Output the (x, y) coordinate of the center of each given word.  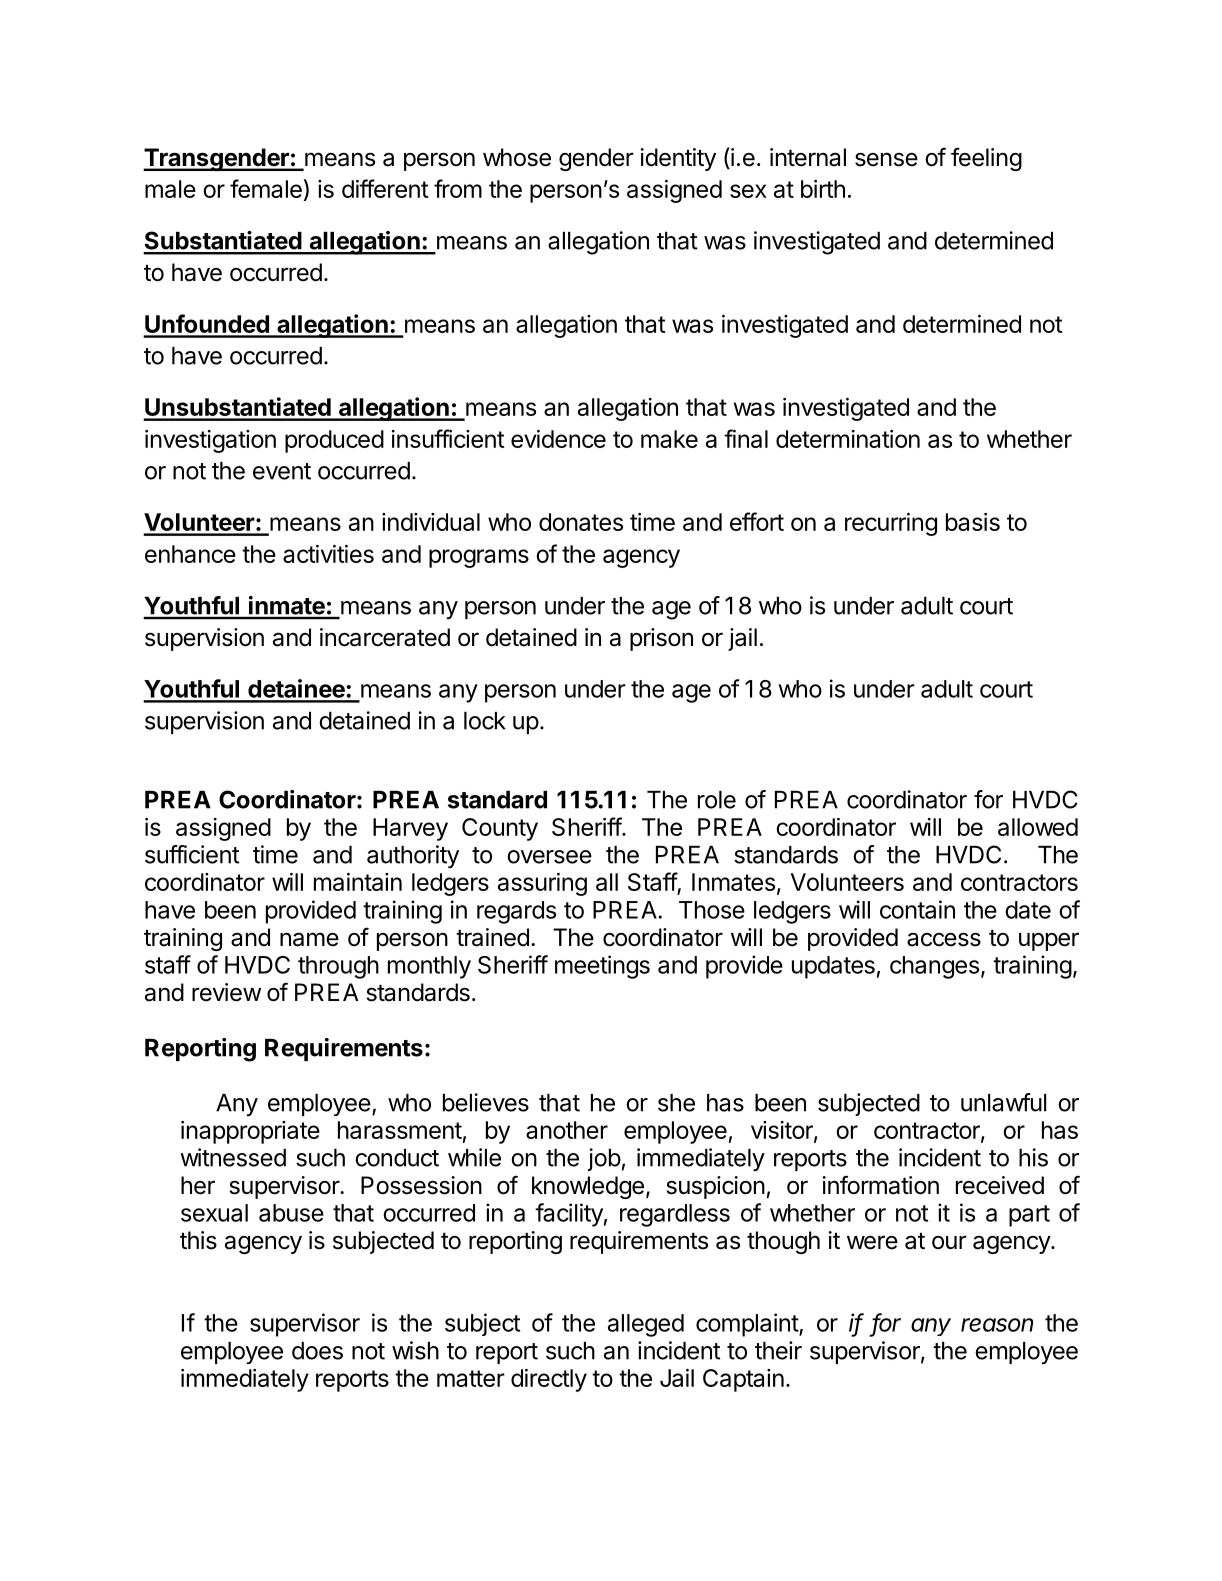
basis (973, 522)
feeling (986, 159)
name (309, 939)
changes (934, 967)
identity (678, 159)
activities (328, 554)
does (317, 1351)
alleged (646, 1325)
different (385, 188)
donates (581, 522)
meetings (602, 967)
